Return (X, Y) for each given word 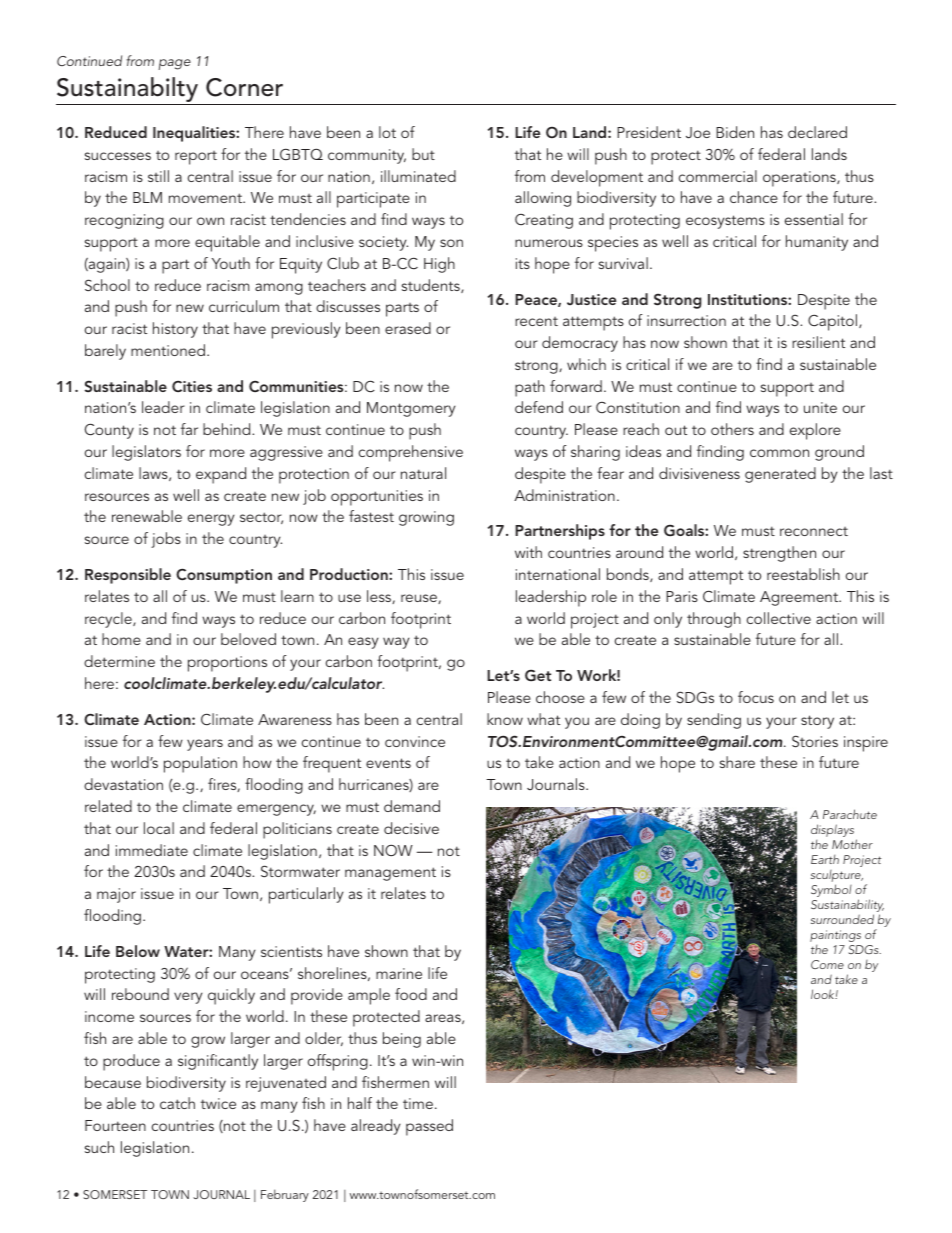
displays (834, 832)
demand (412, 806)
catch (177, 1103)
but (423, 154)
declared (817, 132)
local (159, 828)
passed (429, 1127)
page (174, 64)
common (779, 453)
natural (423, 473)
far (189, 429)
